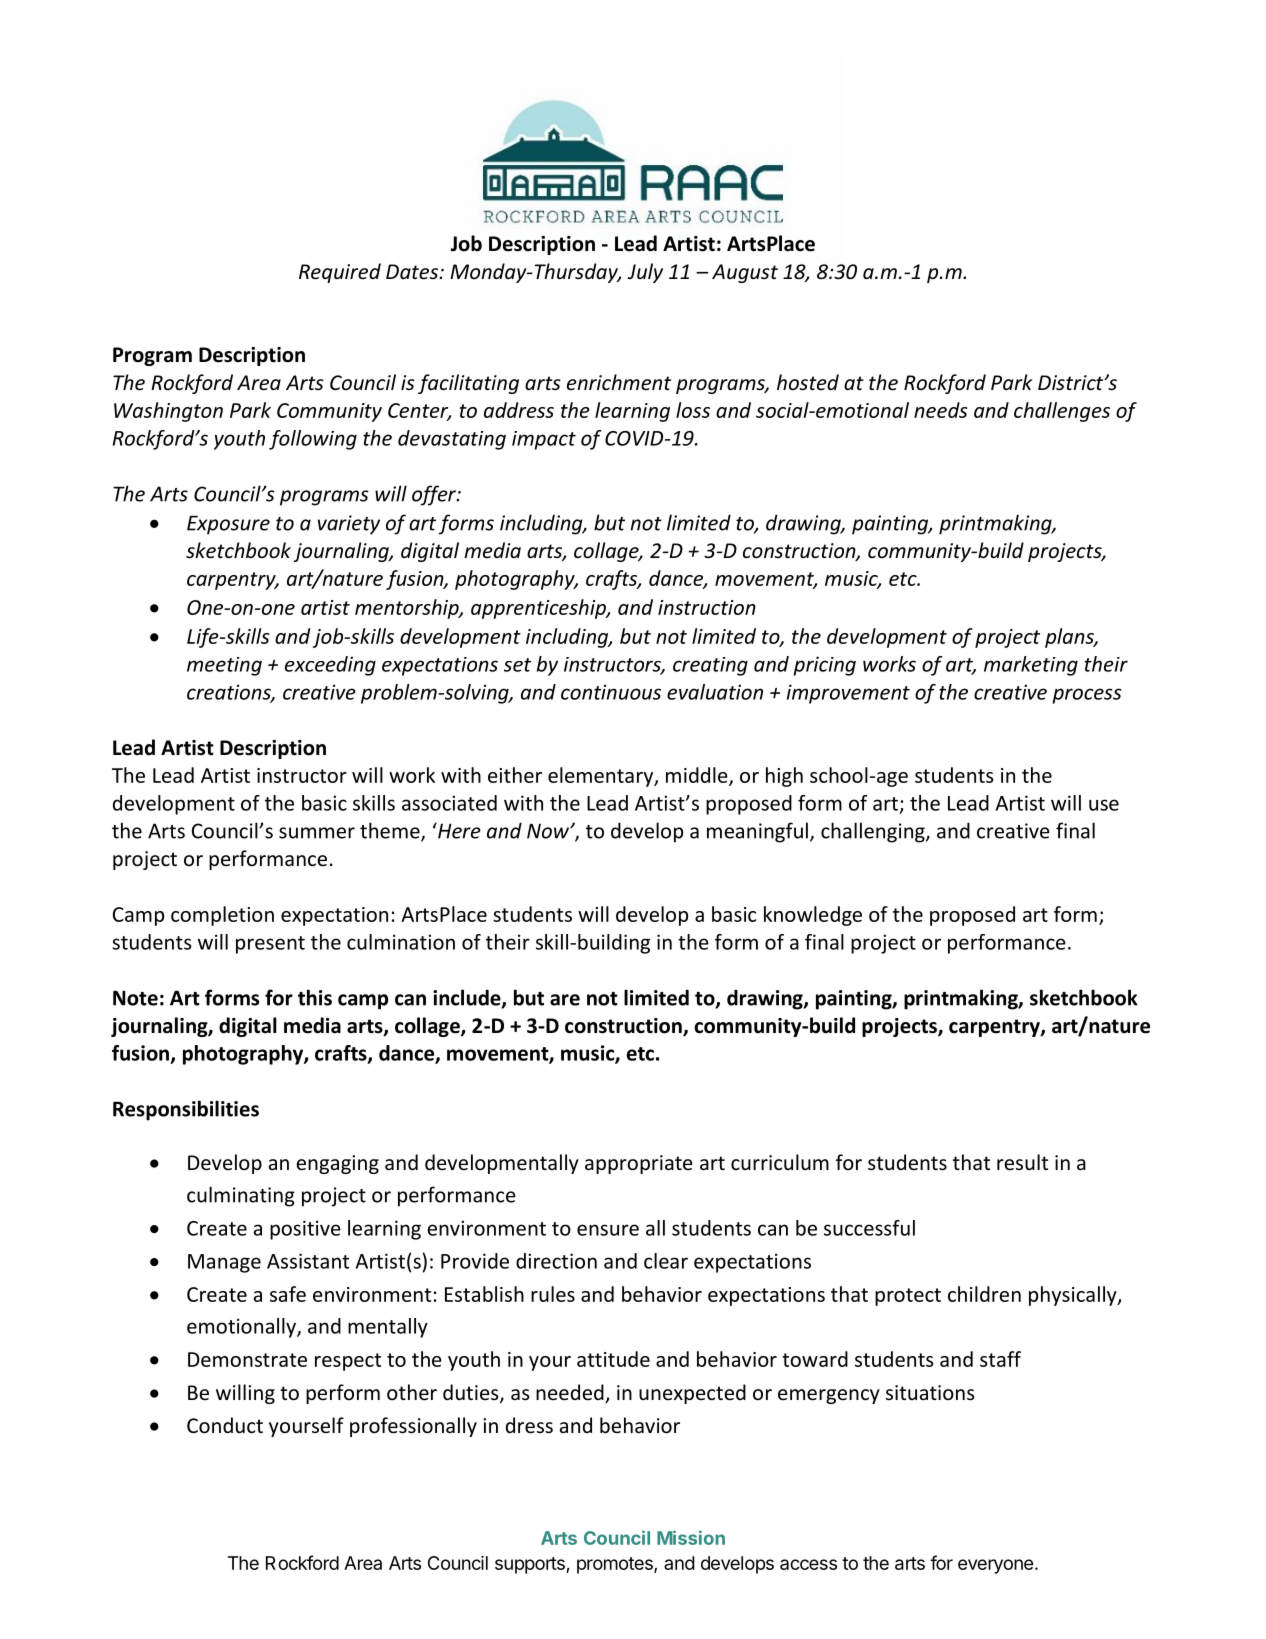 This page has width=1266, height=1639. Describe the element at coordinates (1022, 1162) in the page. I see `result` at that location.
